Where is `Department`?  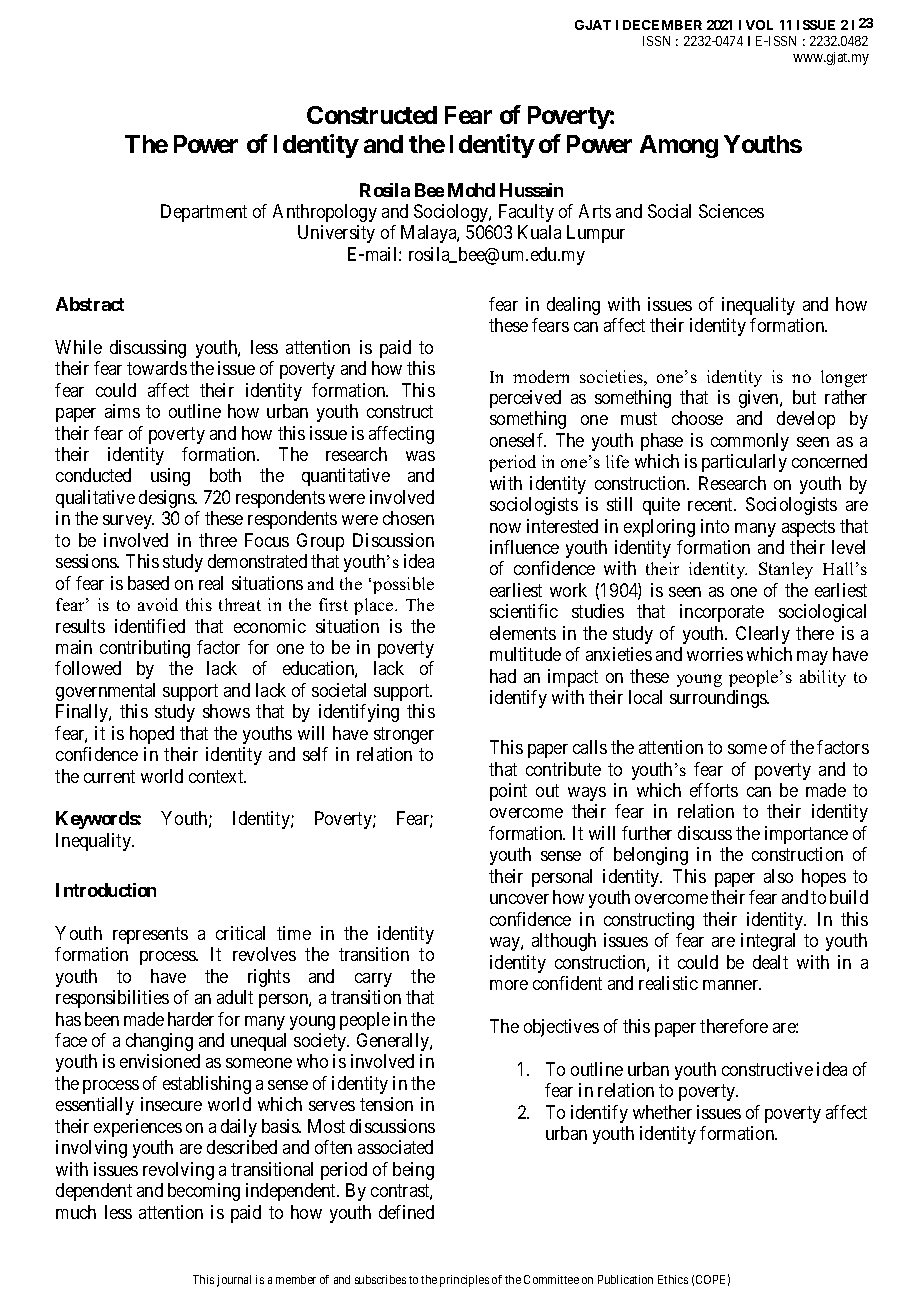
Department is located at coordinates (204, 213).
